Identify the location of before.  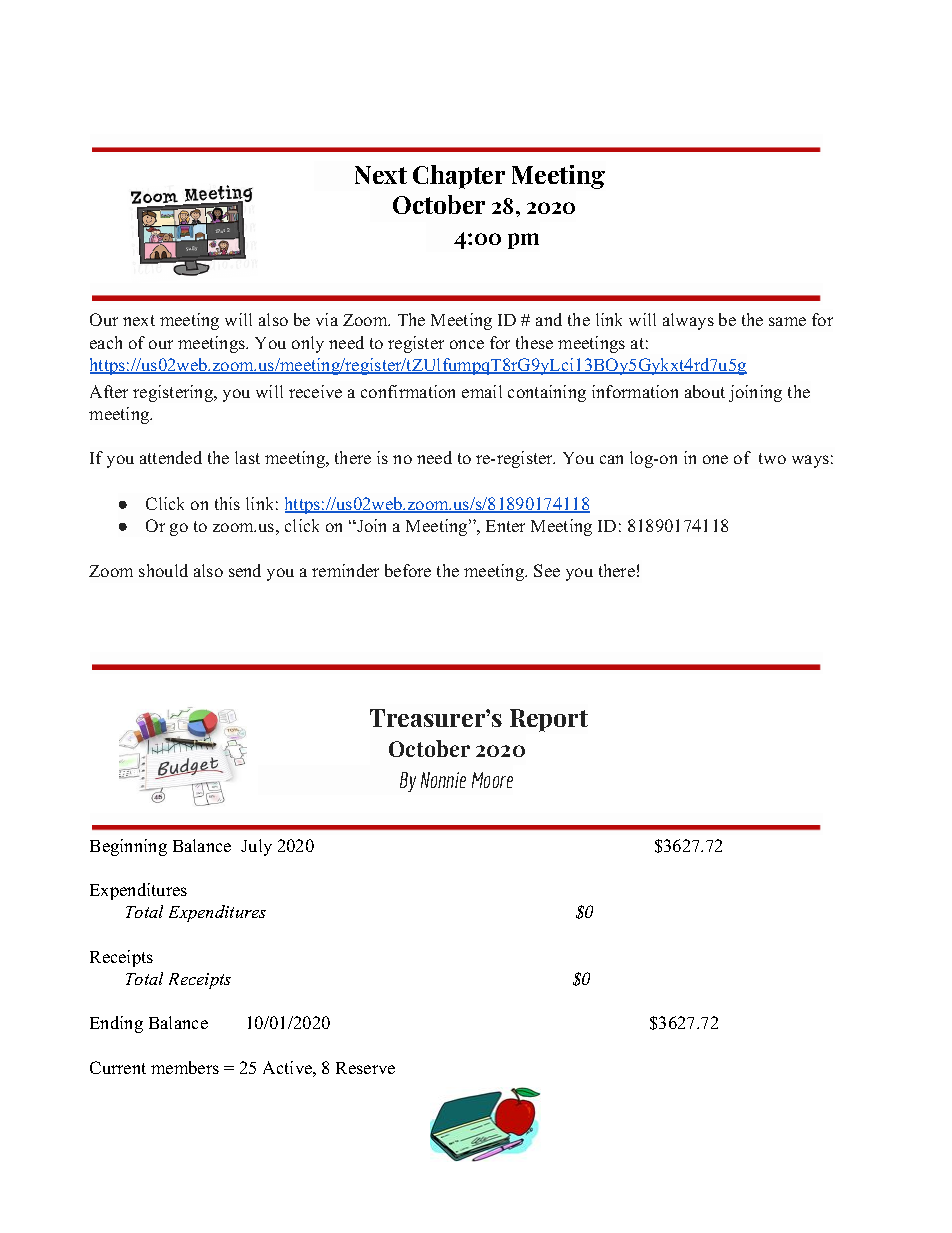
(408, 570).
